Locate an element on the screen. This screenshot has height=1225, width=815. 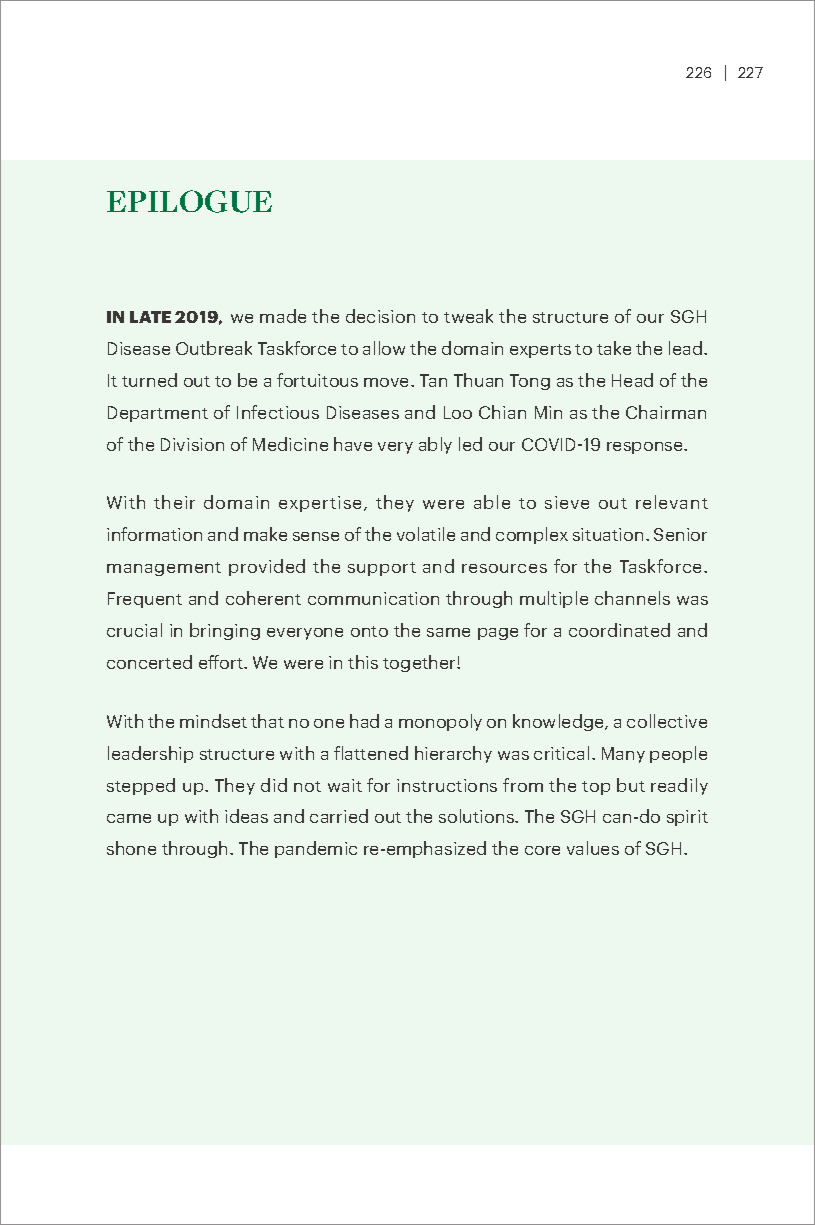
information is located at coordinates (154, 534).
